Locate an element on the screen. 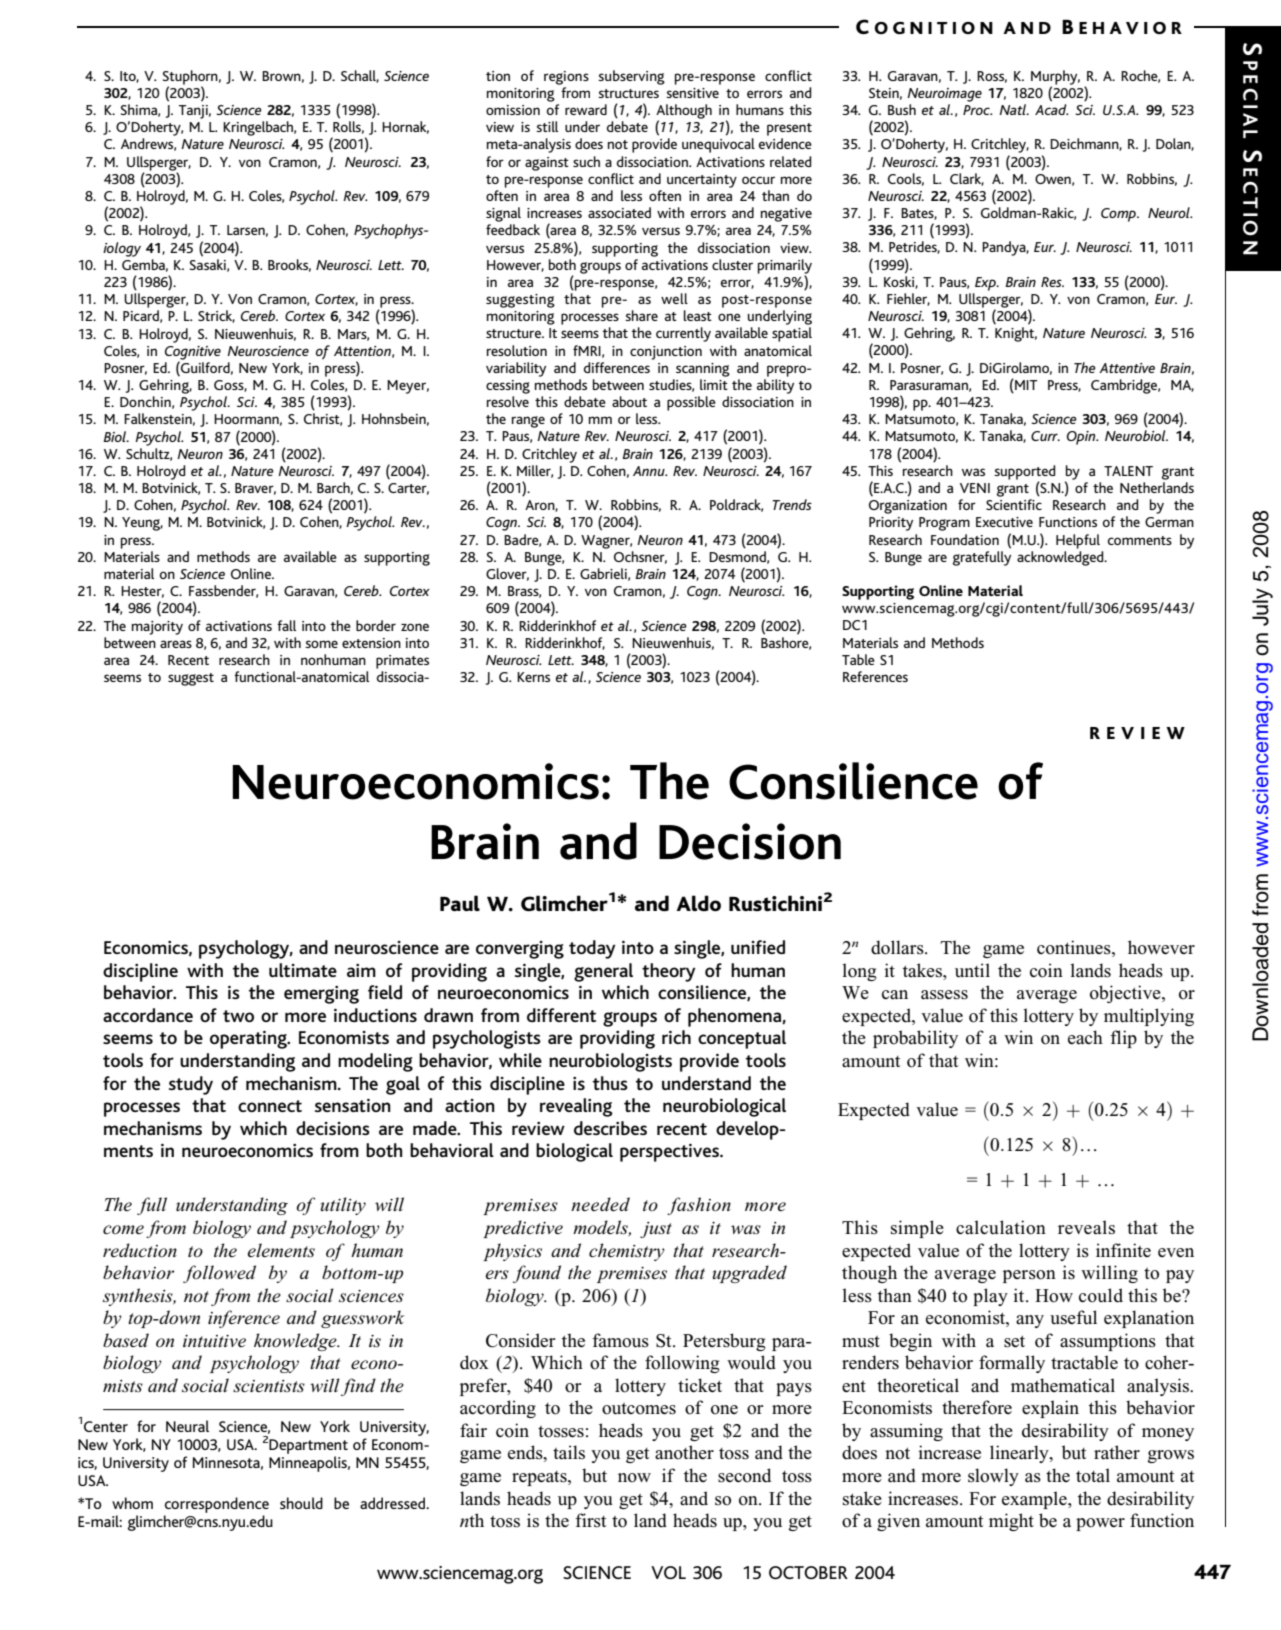 Image resolution: width=1281 pixels, height=1630 pixels. reward is located at coordinates (586, 109).
